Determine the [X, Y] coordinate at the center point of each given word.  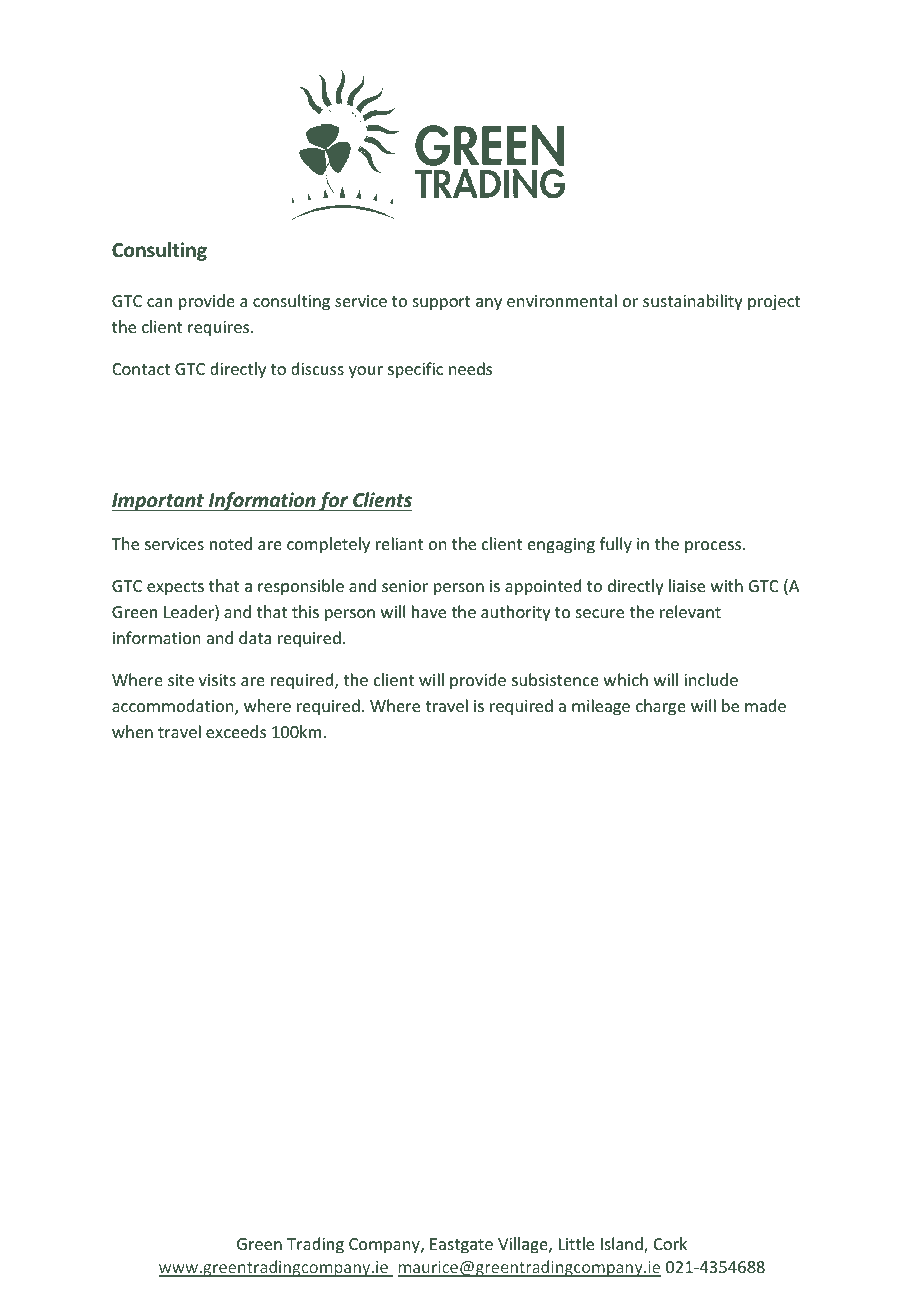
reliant [399, 543]
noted [231, 543]
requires [220, 329]
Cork [670, 1243]
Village [524, 1245]
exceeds [236, 731]
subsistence [555, 679]
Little [576, 1243]
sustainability [693, 302]
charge [661, 707]
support [442, 303]
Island [623, 1245]
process [714, 547]
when [132, 731]
